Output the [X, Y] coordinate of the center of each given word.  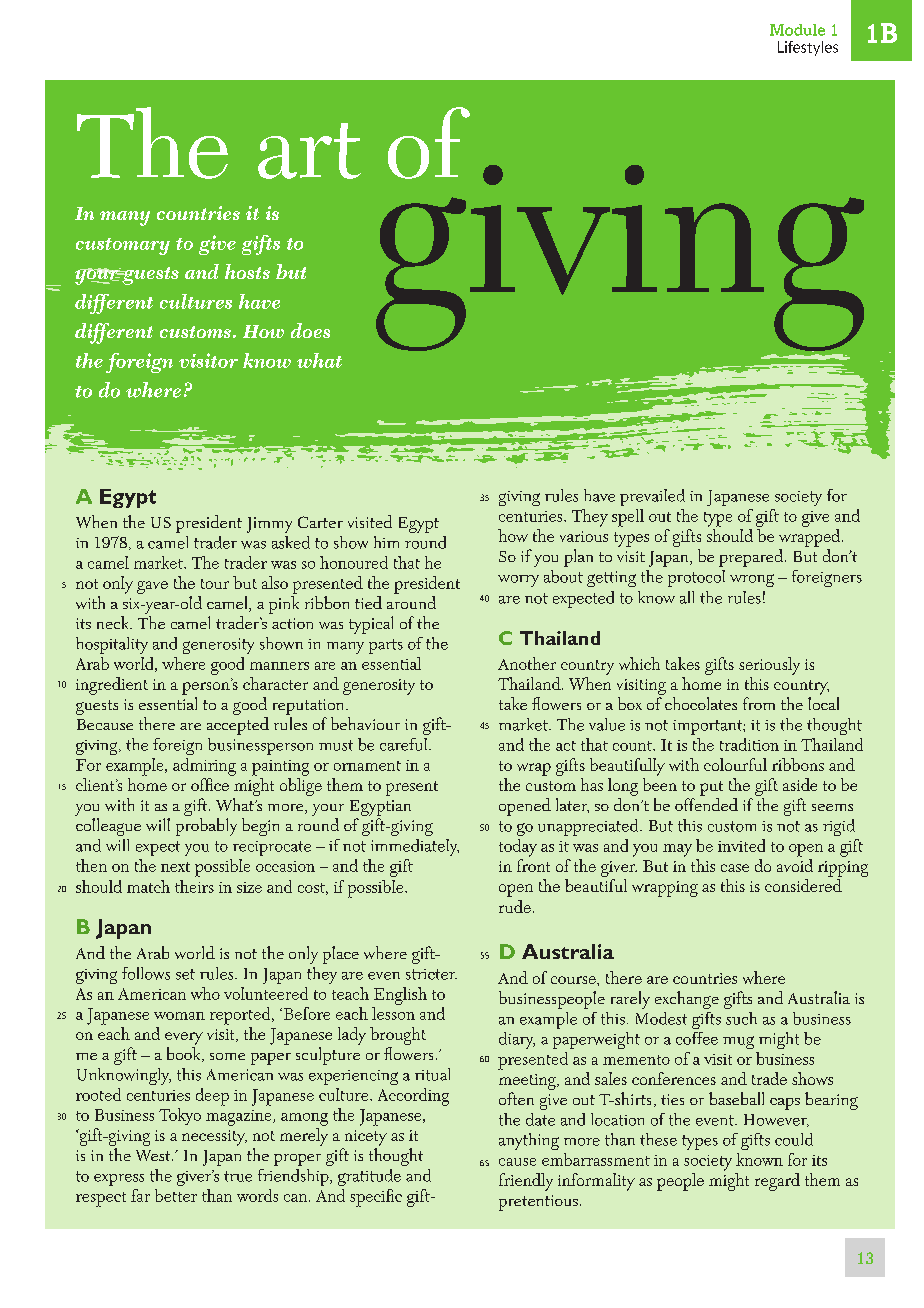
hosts [247, 271]
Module [797, 30]
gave [152, 587]
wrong [752, 580]
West [154, 1155]
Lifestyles [808, 48]
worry [518, 581]
